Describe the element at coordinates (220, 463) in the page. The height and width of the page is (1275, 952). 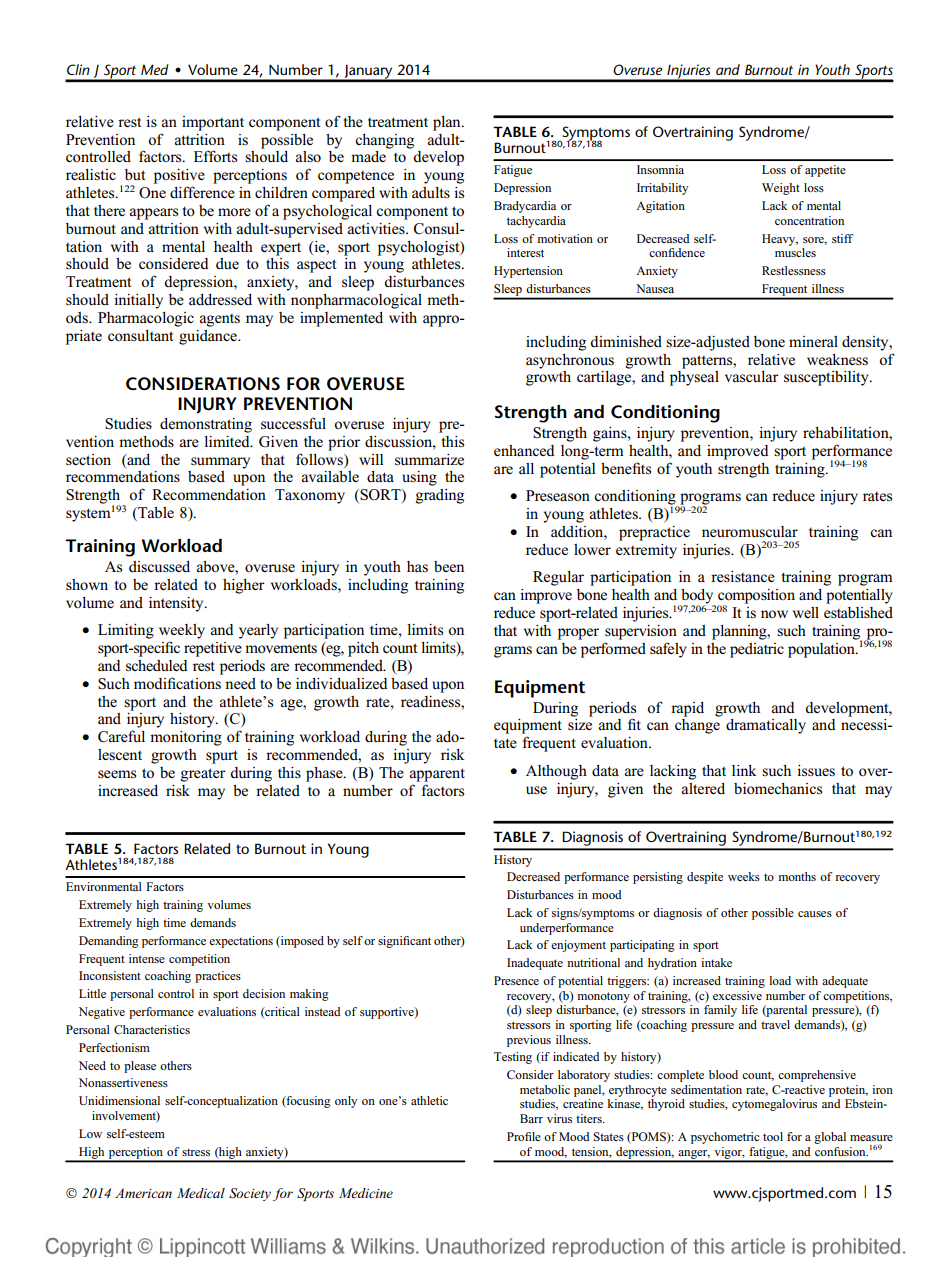
I see `summary` at that location.
